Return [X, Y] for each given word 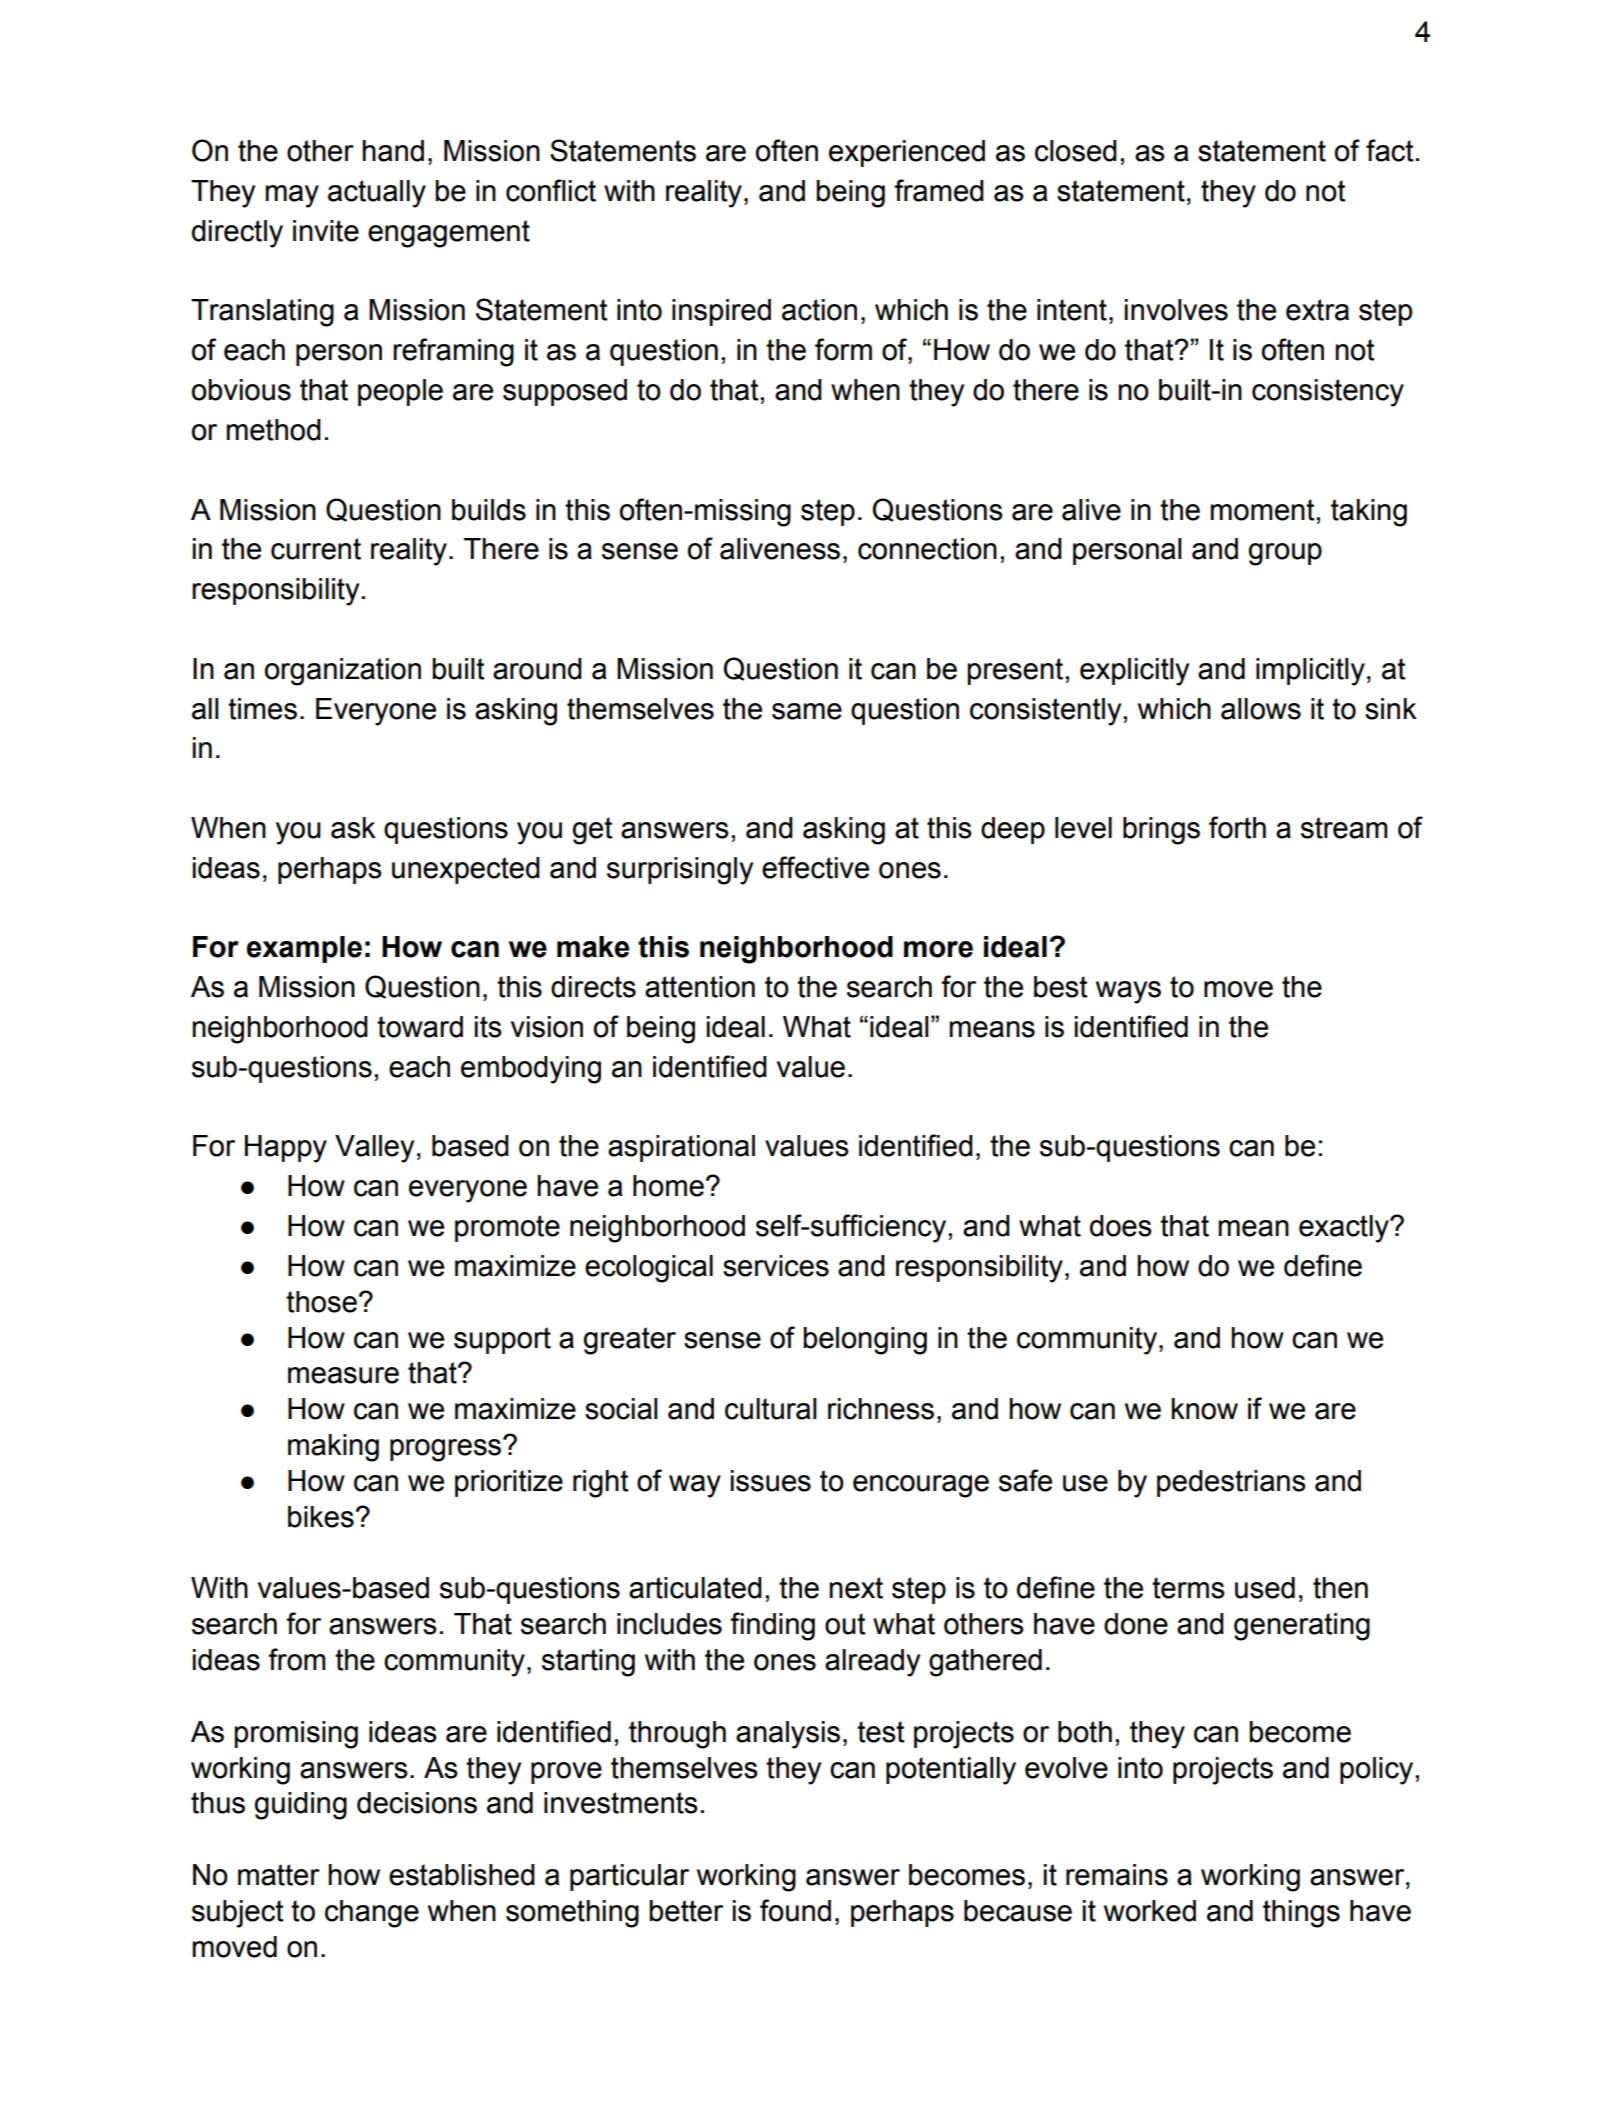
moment [1262, 510]
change [372, 1914]
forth [1237, 827]
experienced [907, 153]
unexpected [466, 870]
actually [377, 194]
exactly [1345, 1229]
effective [815, 867]
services [776, 1266]
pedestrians [1231, 1483]
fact [1390, 150]
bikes [321, 1517]
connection [927, 549]
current [316, 549]
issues [771, 1481]
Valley [374, 1149]
